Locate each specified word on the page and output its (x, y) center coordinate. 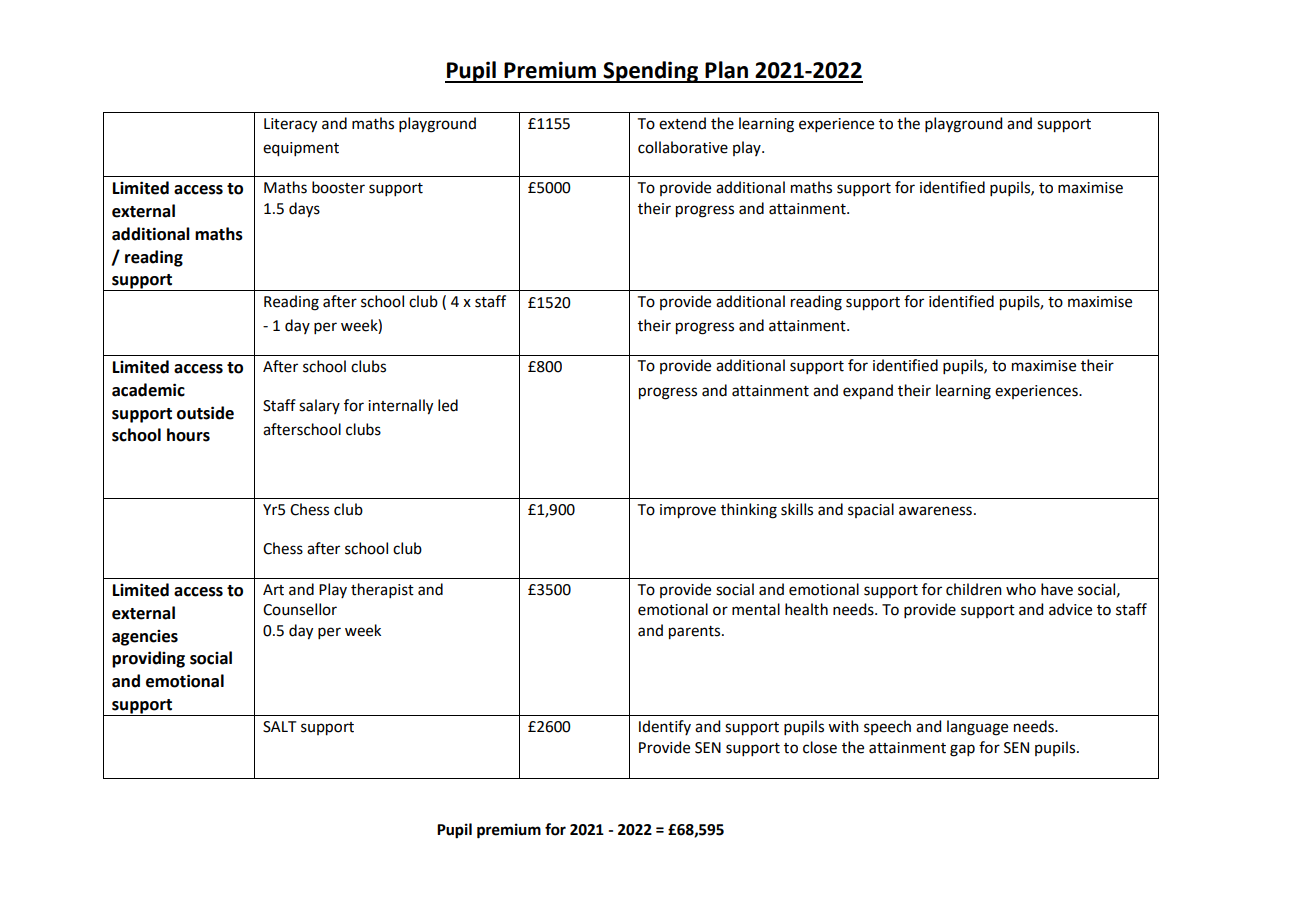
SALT (280, 727)
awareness (935, 511)
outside (205, 413)
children (974, 589)
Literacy (290, 125)
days (304, 210)
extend (682, 123)
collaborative (683, 147)
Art (273, 590)
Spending (651, 72)
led (448, 405)
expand (868, 392)
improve (688, 511)
